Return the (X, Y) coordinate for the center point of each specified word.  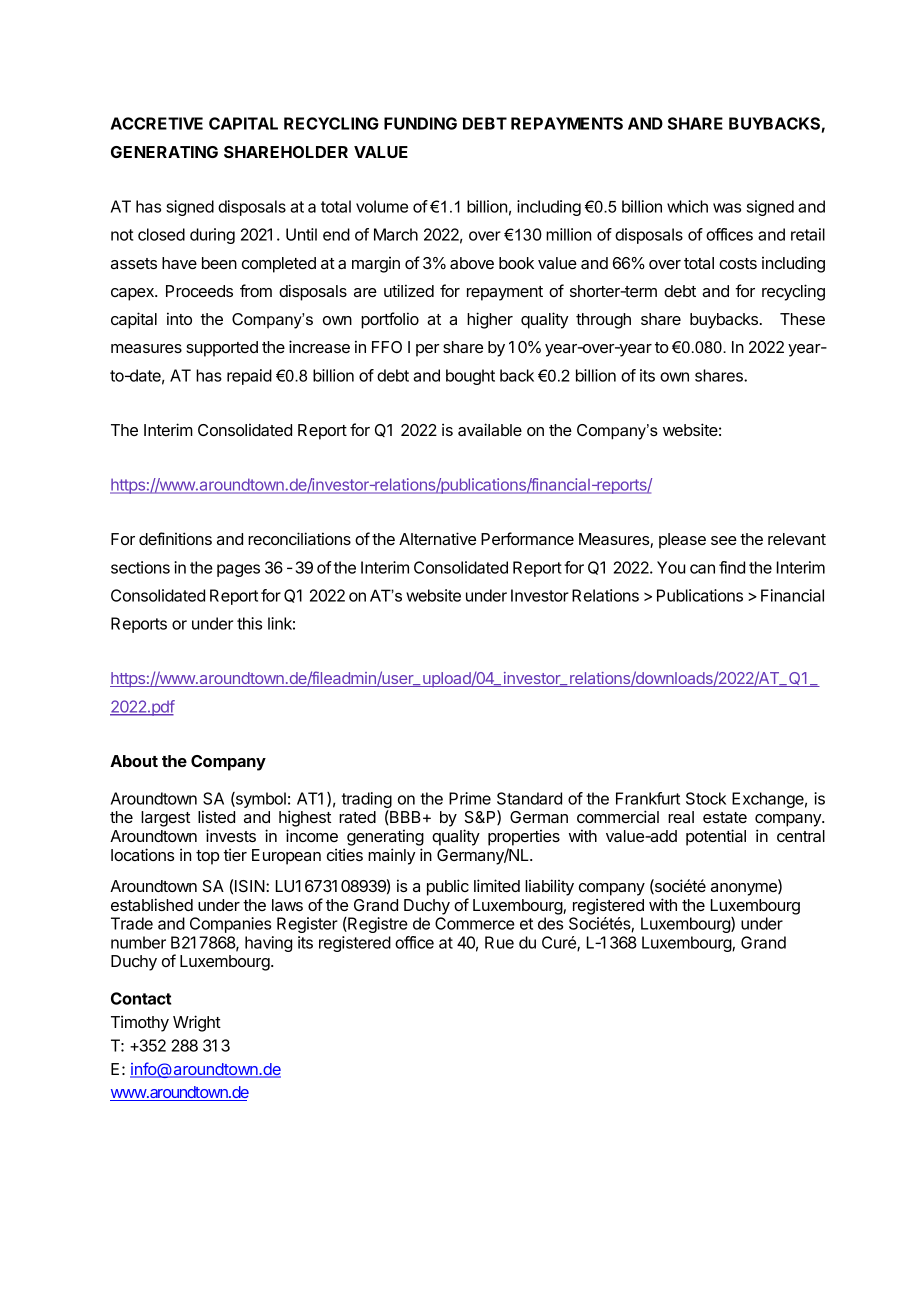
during (212, 236)
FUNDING (420, 123)
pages (238, 570)
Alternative (437, 538)
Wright (197, 1023)
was (727, 208)
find (732, 567)
